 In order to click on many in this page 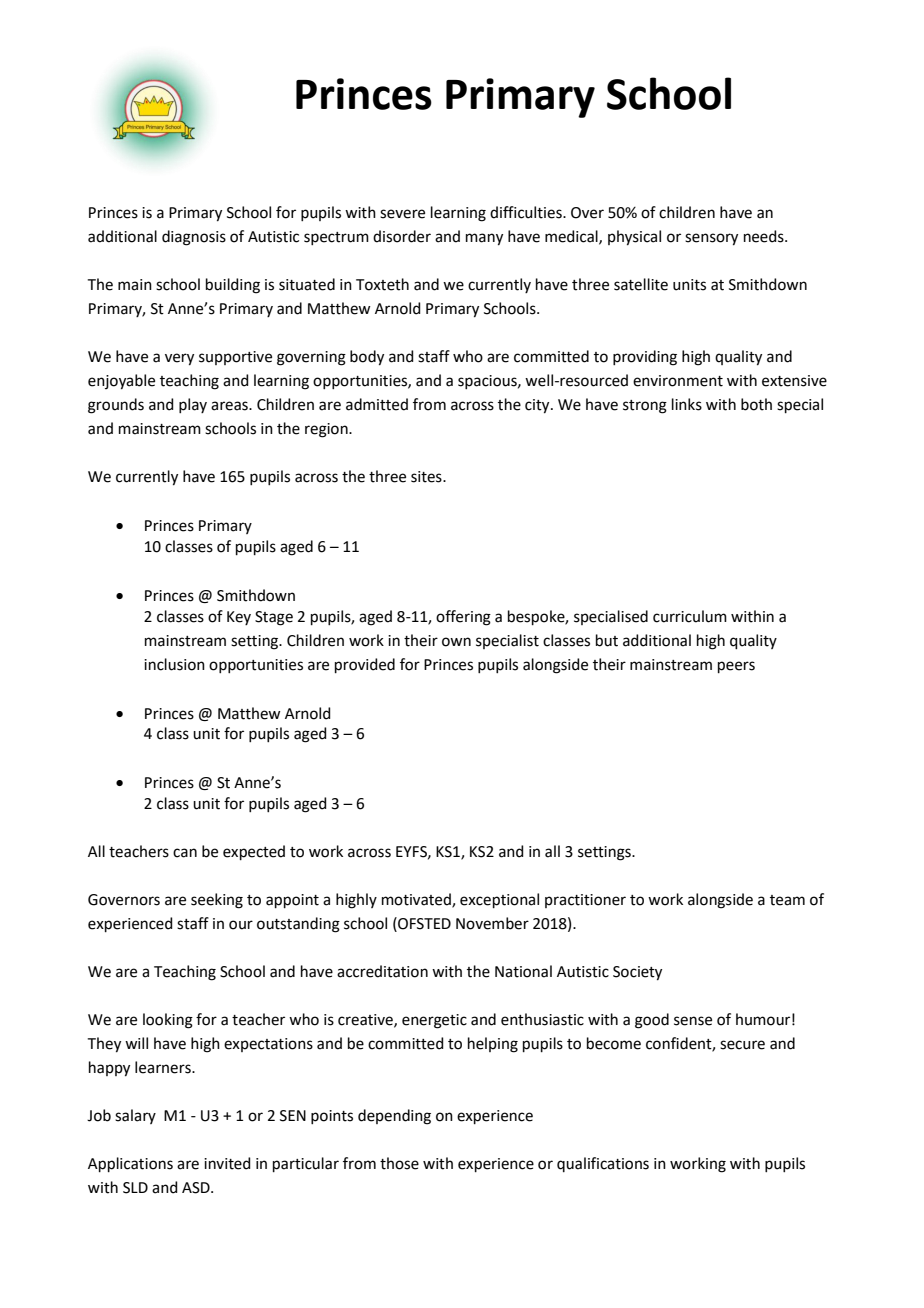, I will do `click(484, 239)`.
